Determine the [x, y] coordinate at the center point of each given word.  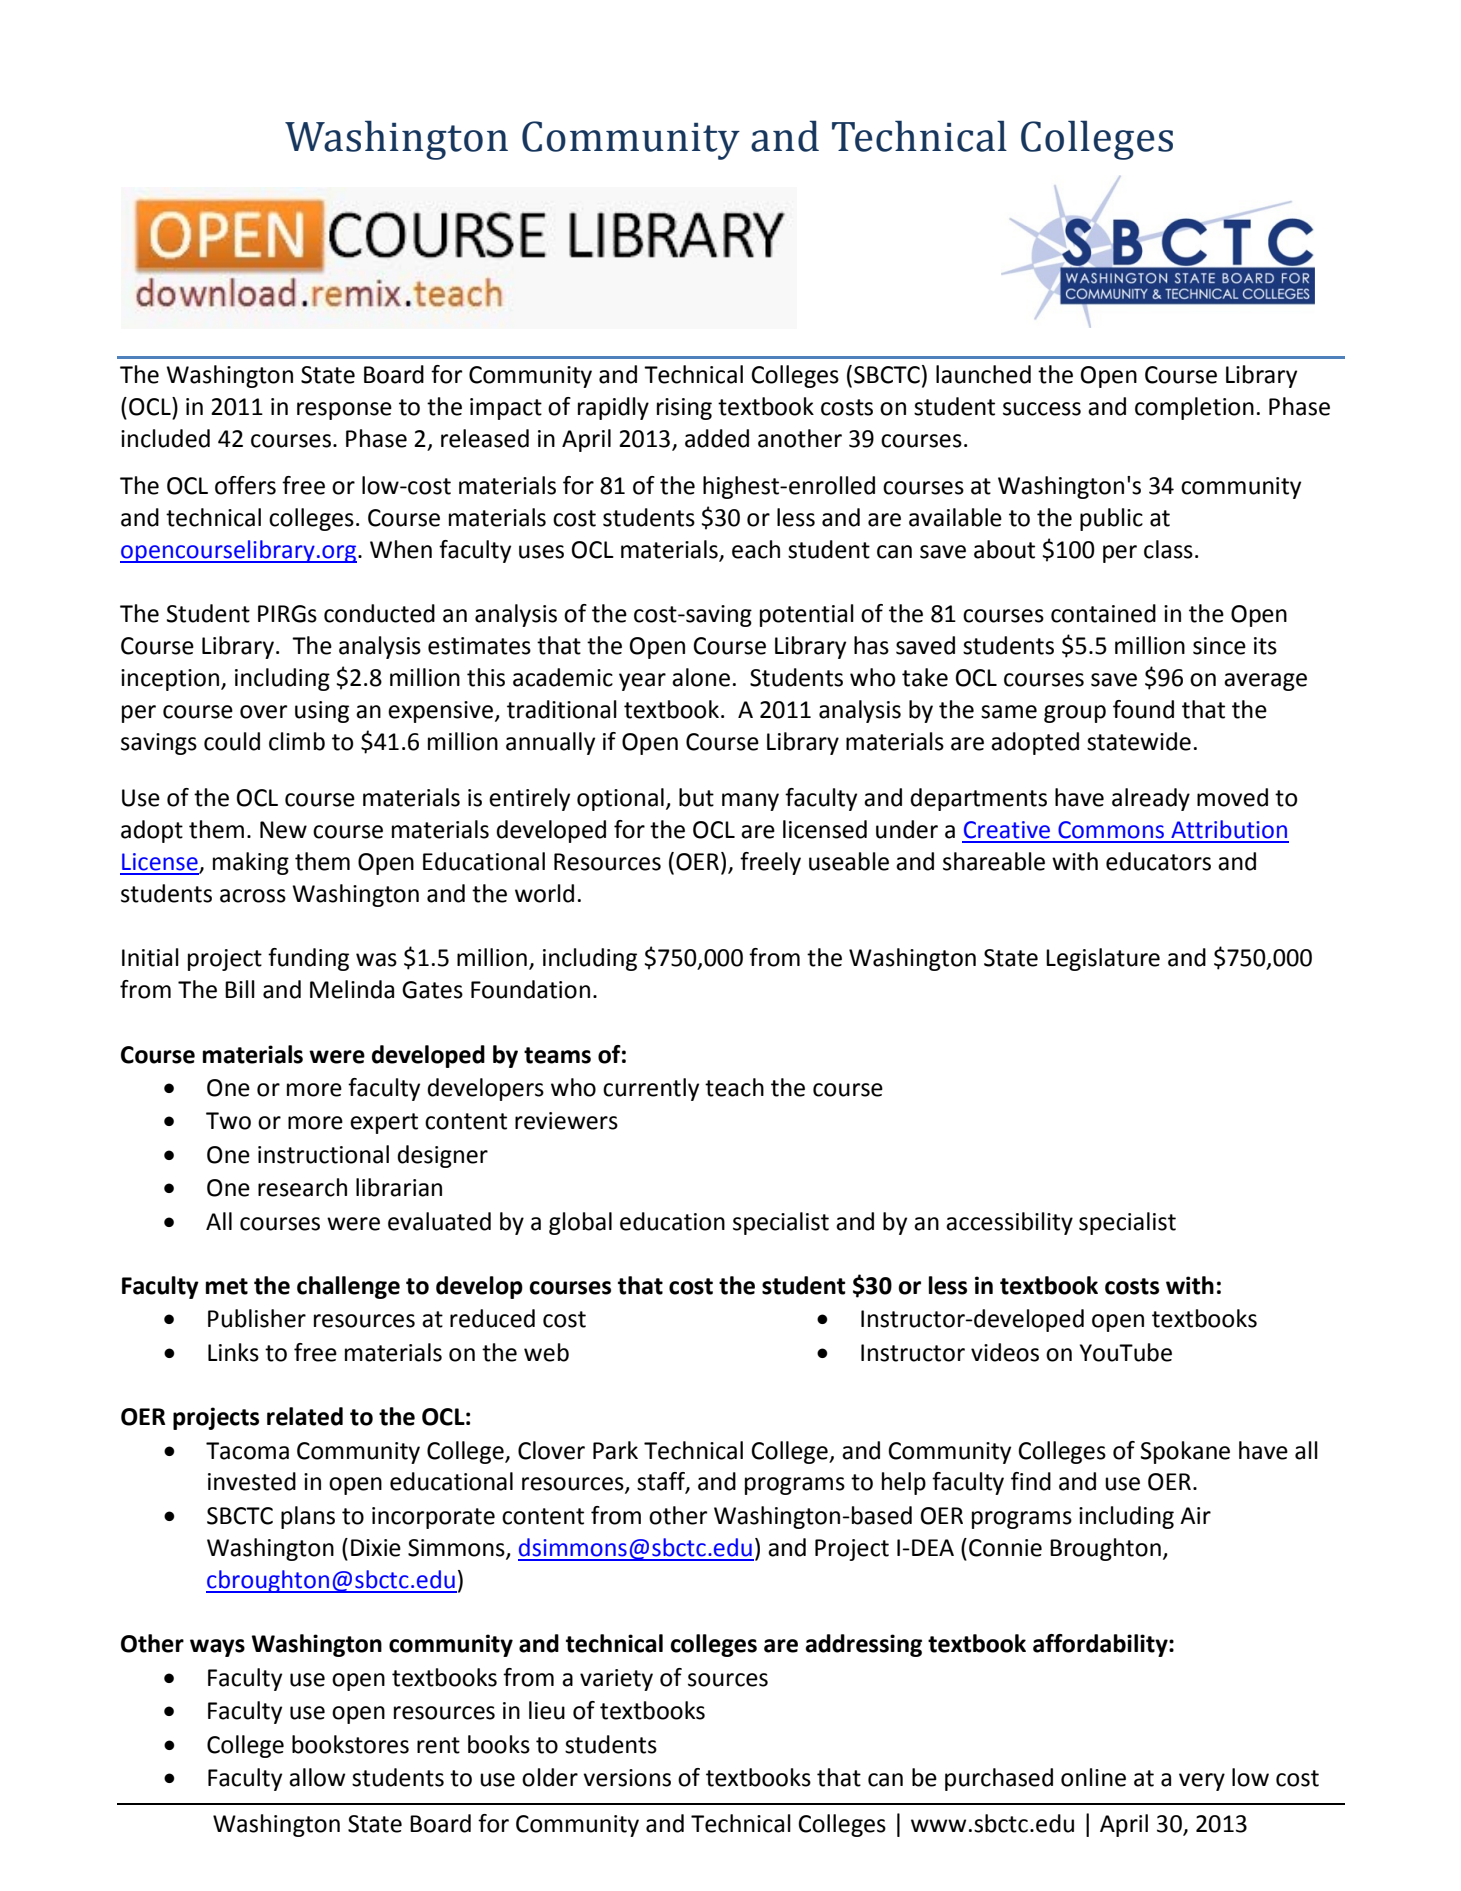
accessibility [1009, 1223]
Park [615, 1450]
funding [308, 959]
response [344, 411]
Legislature [1103, 959]
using [322, 712]
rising [684, 409]
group [1075, 714]
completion [1194, 408]
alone [701, 677]
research [302, 1187]
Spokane [1185, 1452]
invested [252, 1481]
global [580, 1223]
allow [317, 1777]
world [544, 893]
